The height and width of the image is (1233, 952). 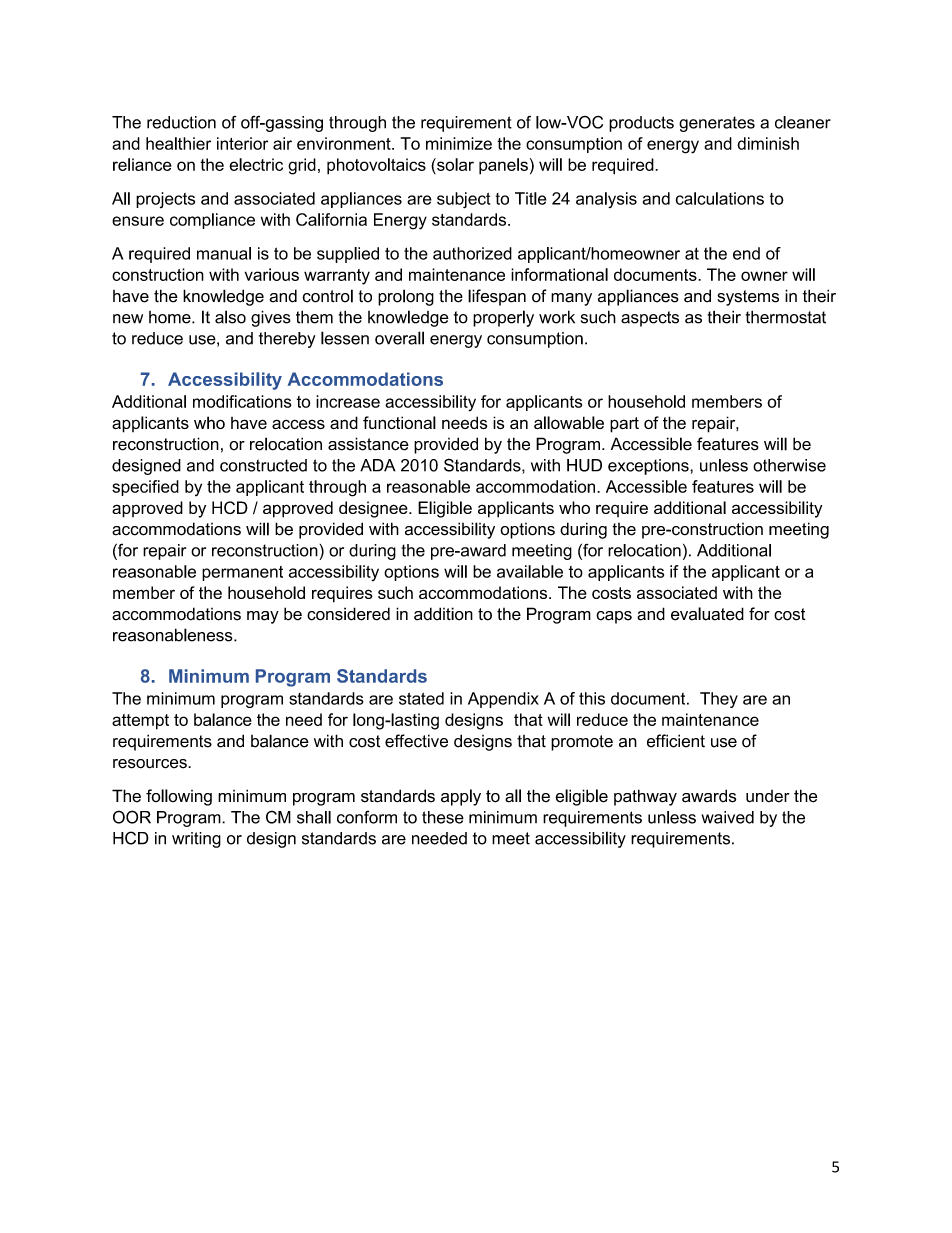 What do you see at coordinates (378, 465) in the image?
I see `ADA` at bounding box center [378, 465].
